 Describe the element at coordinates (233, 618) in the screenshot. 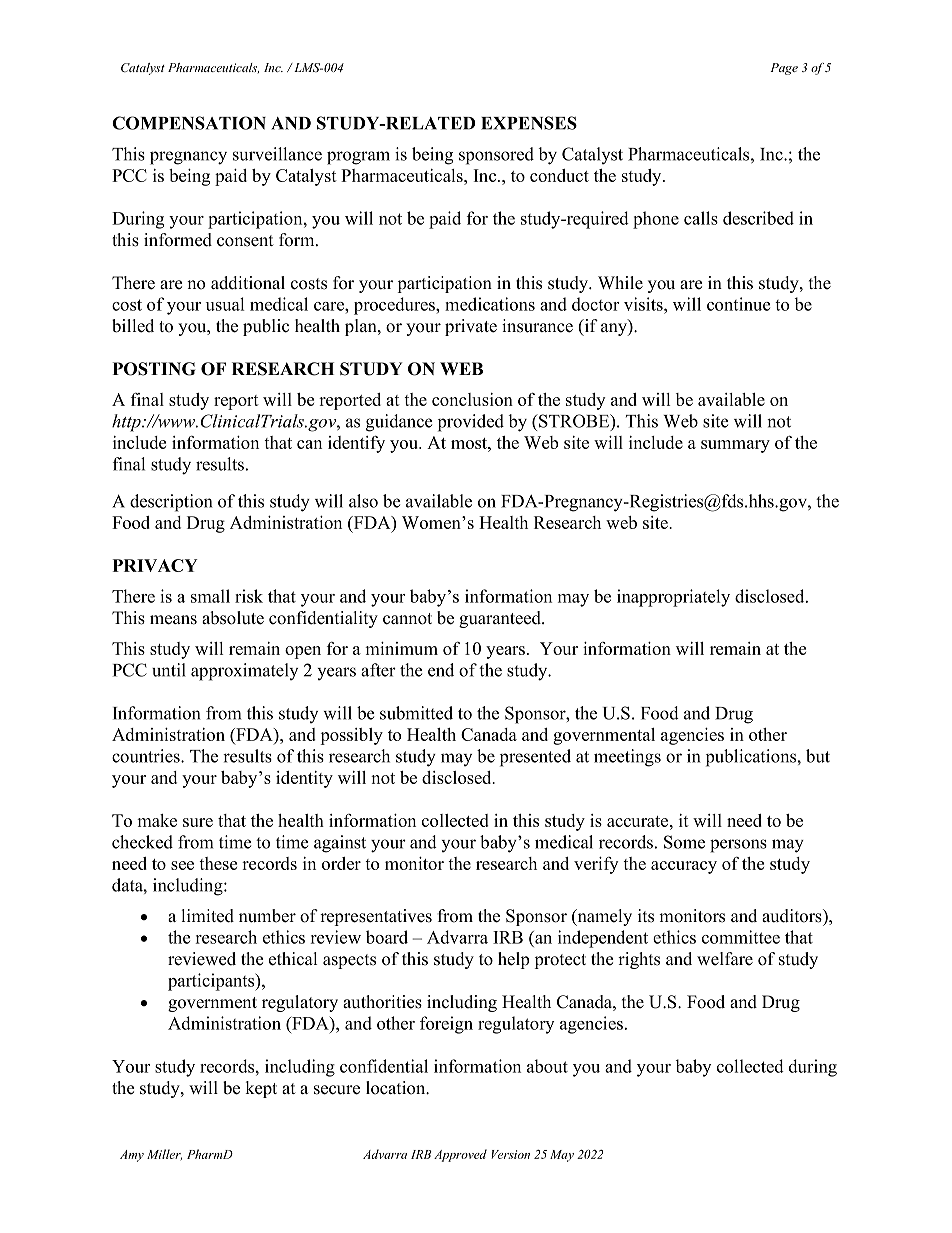

I see `absolute` at that location.
